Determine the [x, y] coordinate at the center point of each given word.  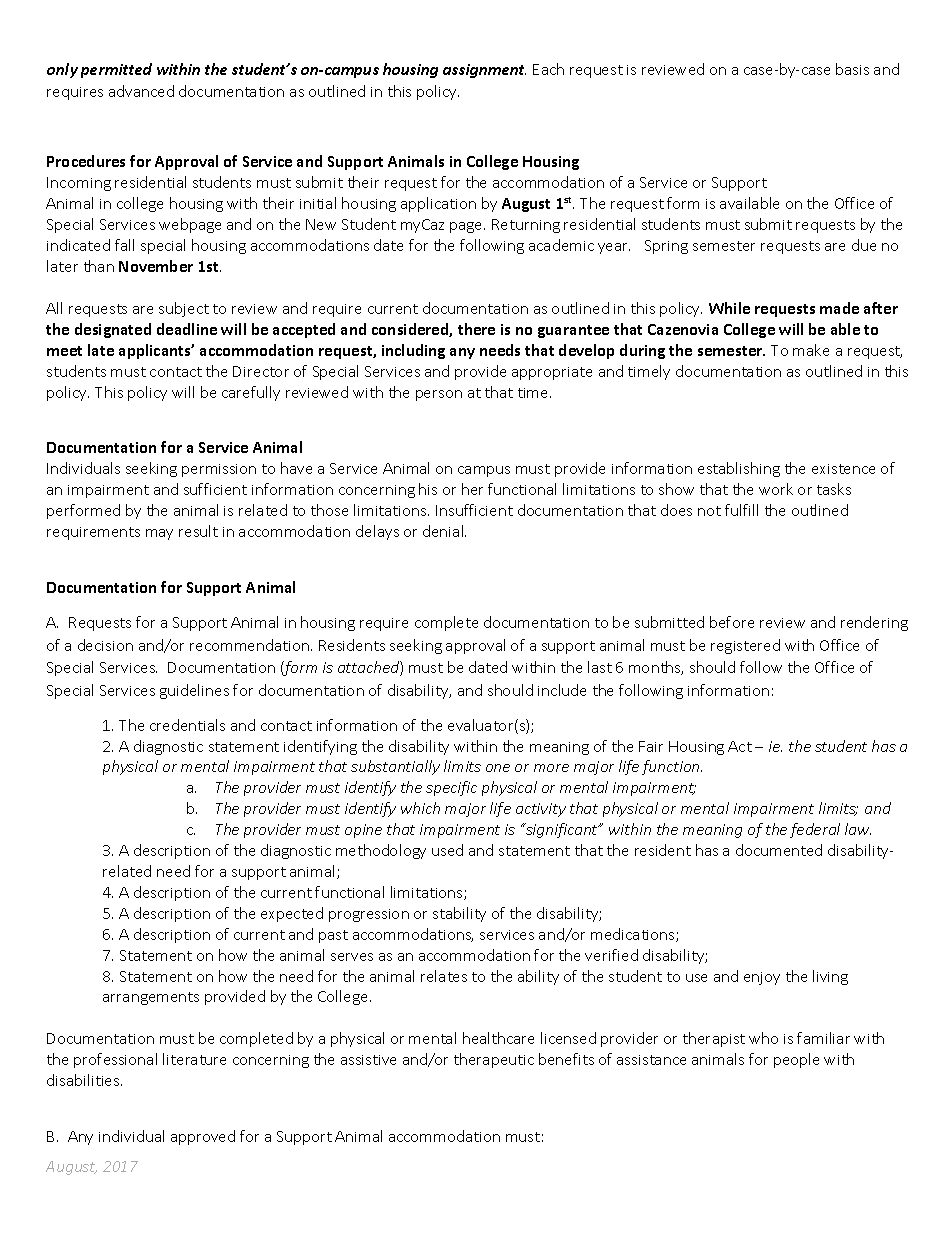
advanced [141, 91]
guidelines [194, 691]
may [159, 534]
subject [184, 309]
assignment [484, 71]
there [476, 329]
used [447, 850]
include [562, 690]
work [776, 489]
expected [292, 914]
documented [779, 850]
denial [444, 531]
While [729, 308]
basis [852, 69]
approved [203, 1137]
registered [745, 646]
